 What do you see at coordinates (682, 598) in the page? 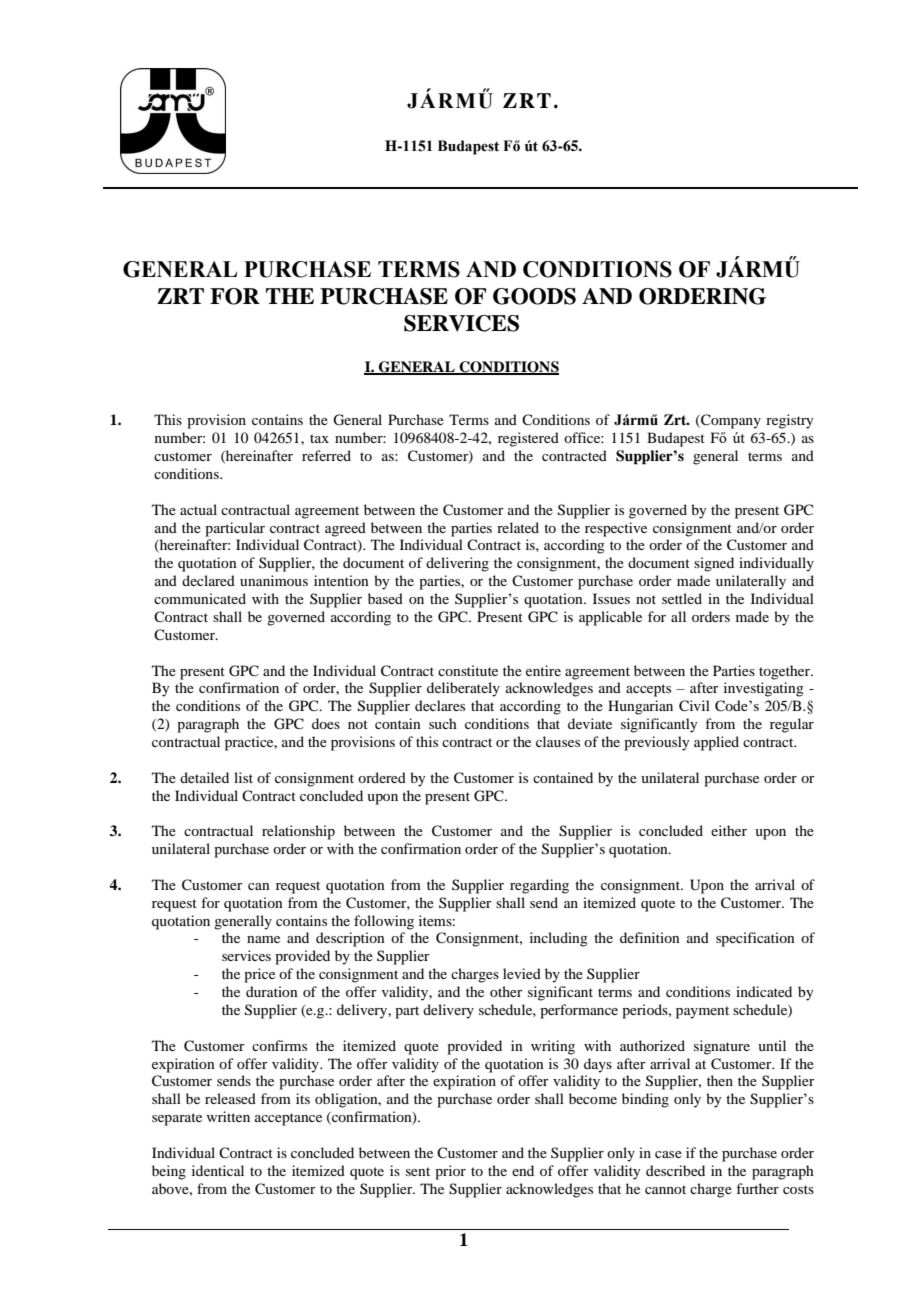
I see `settled` at bounding box center [682, 598].
